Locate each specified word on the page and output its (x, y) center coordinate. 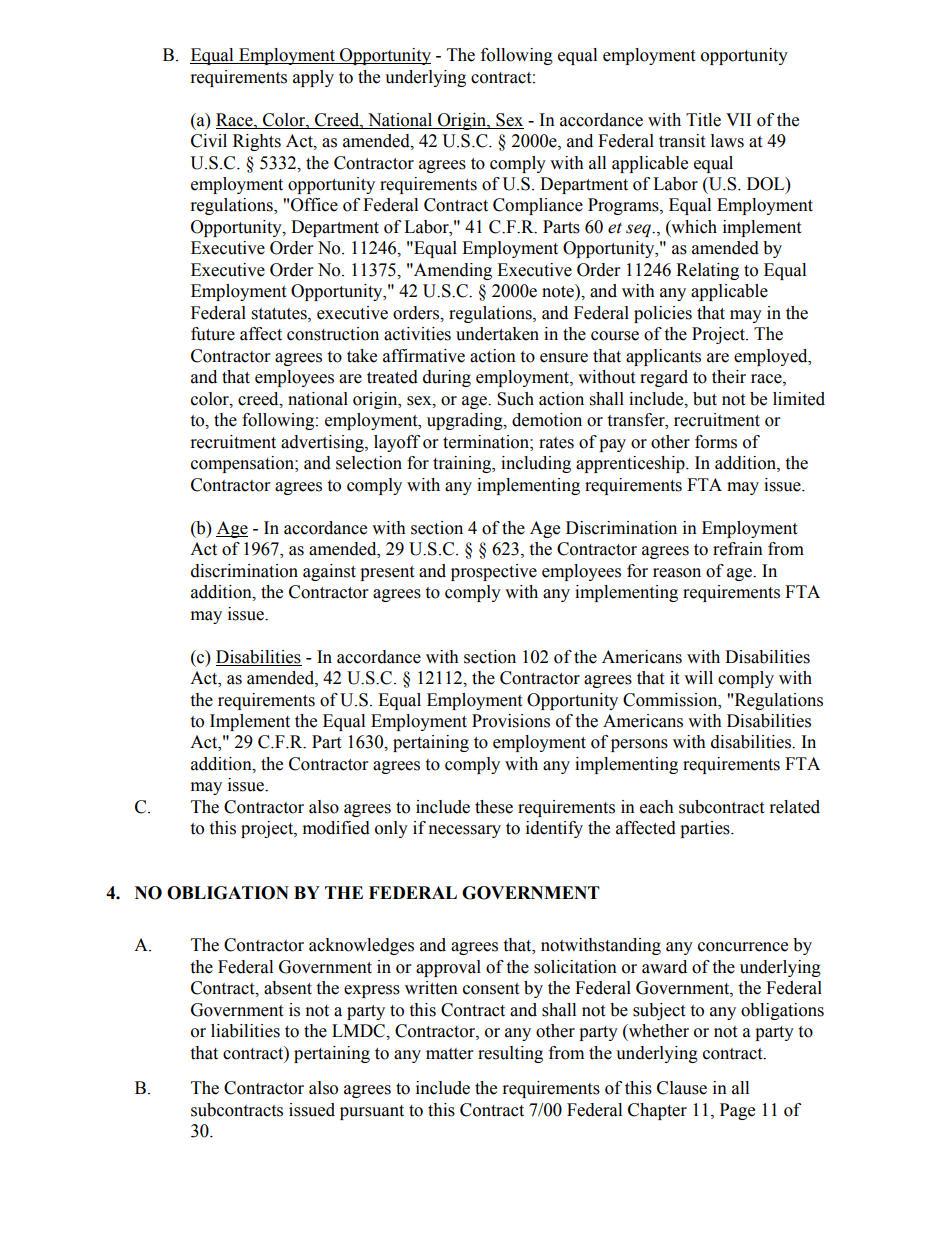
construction (333, 334)
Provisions (511, 721)
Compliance (538, 206)
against (329, 572)
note (559, 291)
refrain (738, 549)
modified (336, 828)
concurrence (743, 947)
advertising (323, 443)
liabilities (245, 1031)
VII (738, 119)
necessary (465, 831)
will (698, 677)
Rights (257, 142)
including (536, 464)
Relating (707, 271)
